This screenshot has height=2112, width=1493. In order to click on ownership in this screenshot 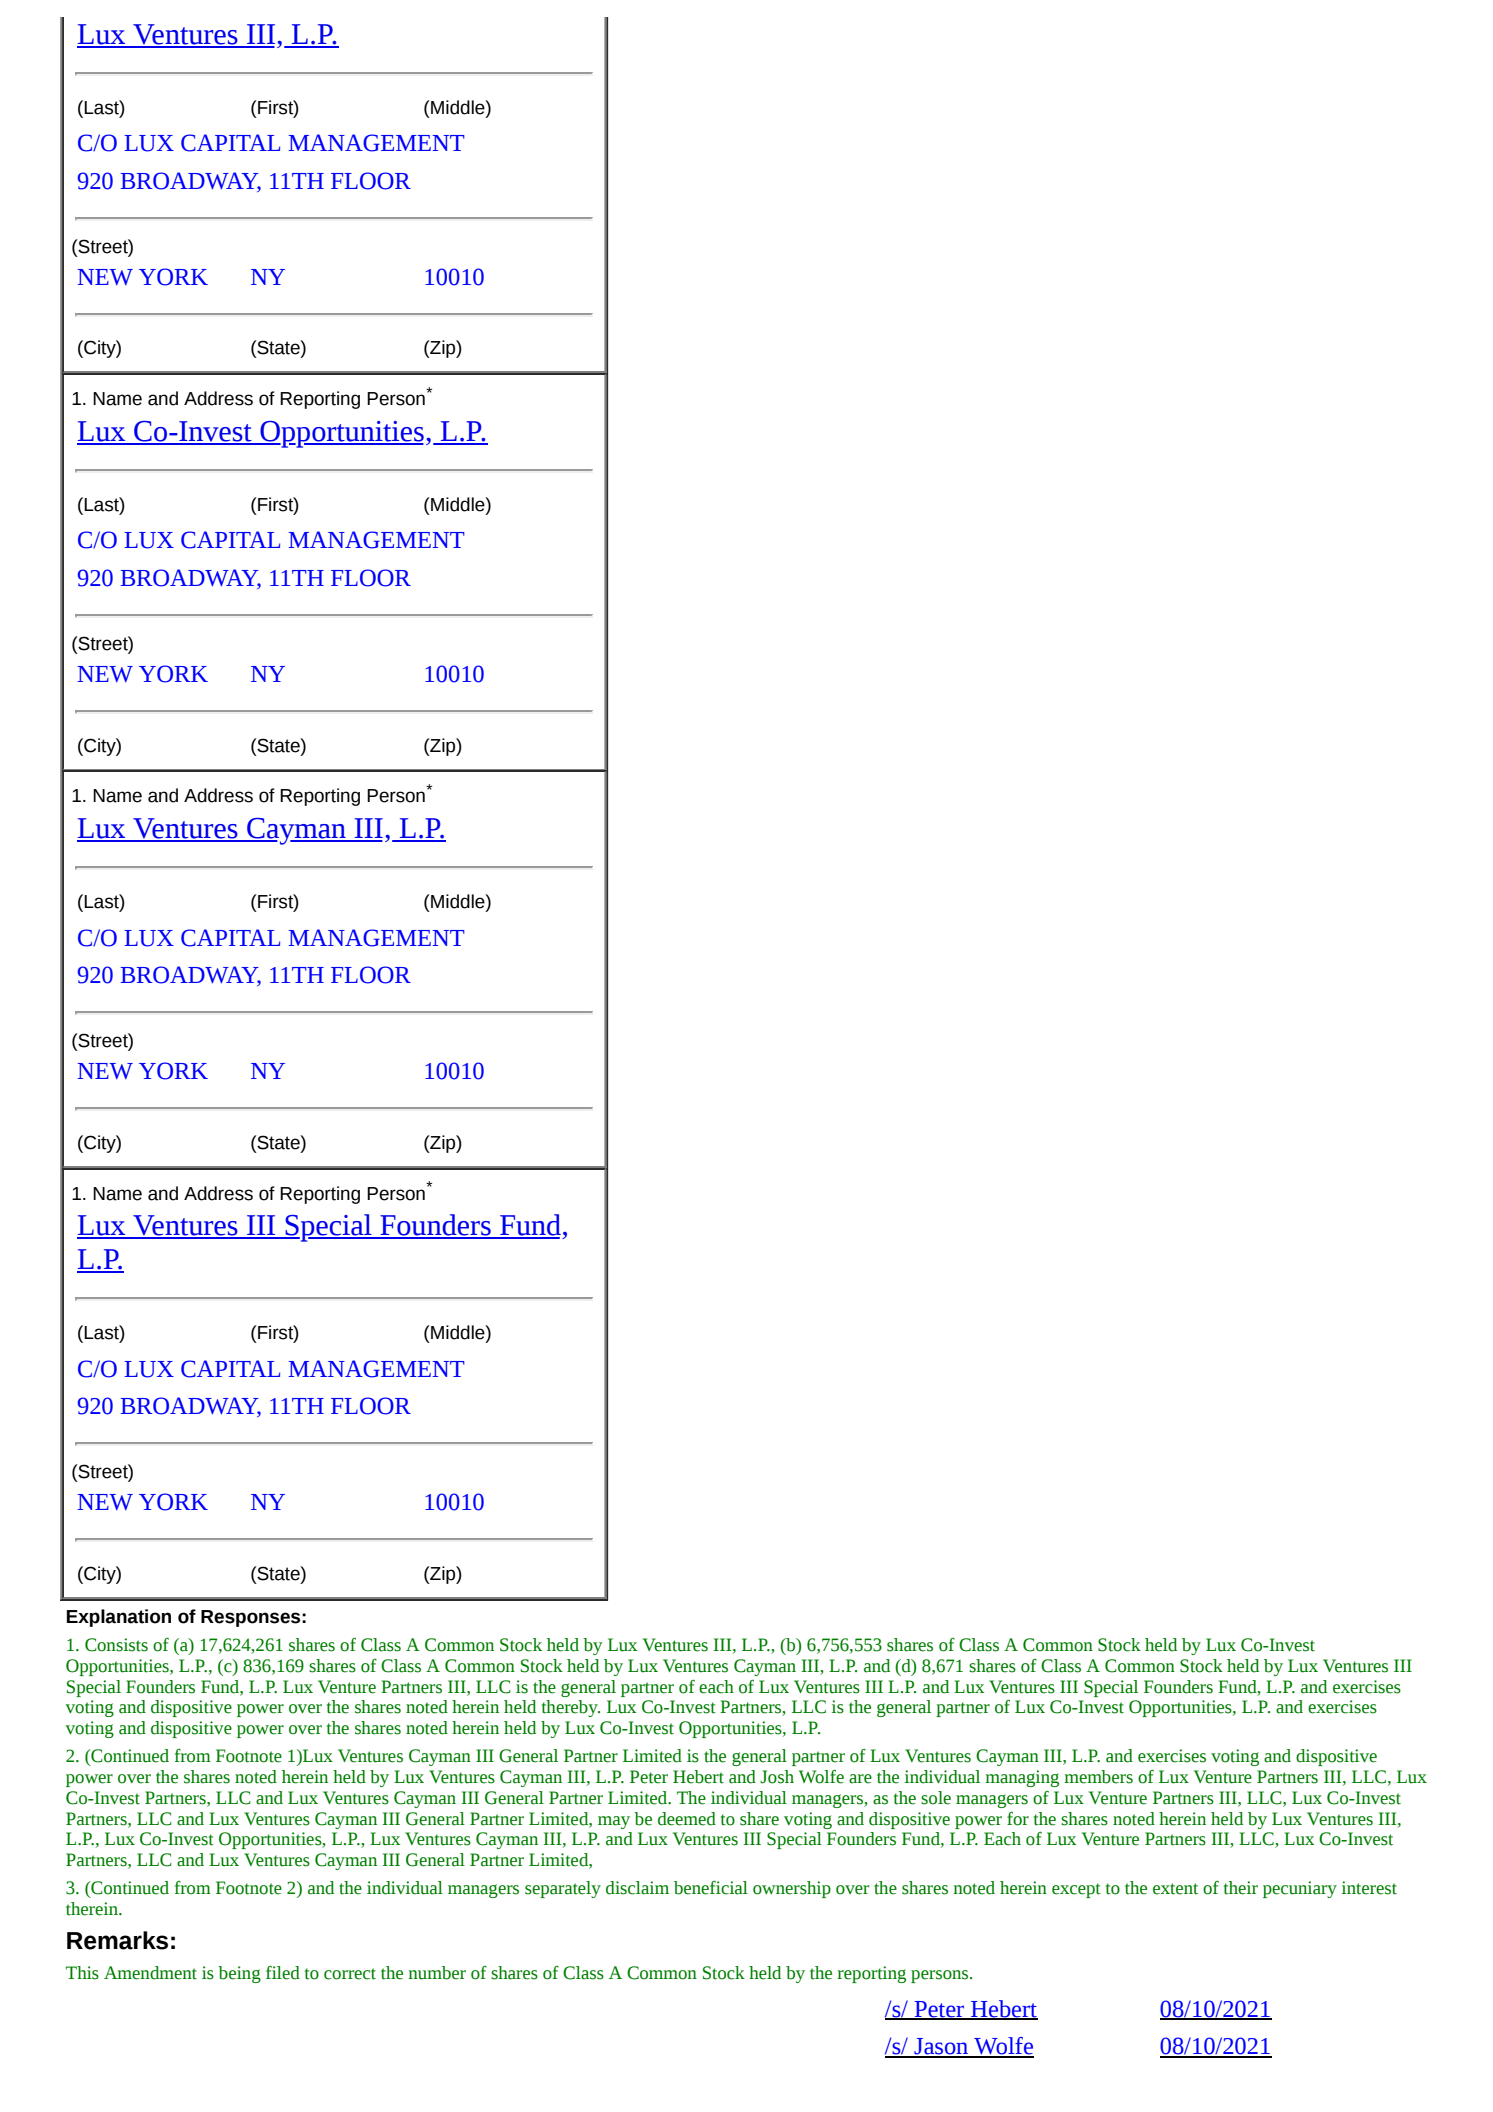, I will do `click(792, 1889)`.
